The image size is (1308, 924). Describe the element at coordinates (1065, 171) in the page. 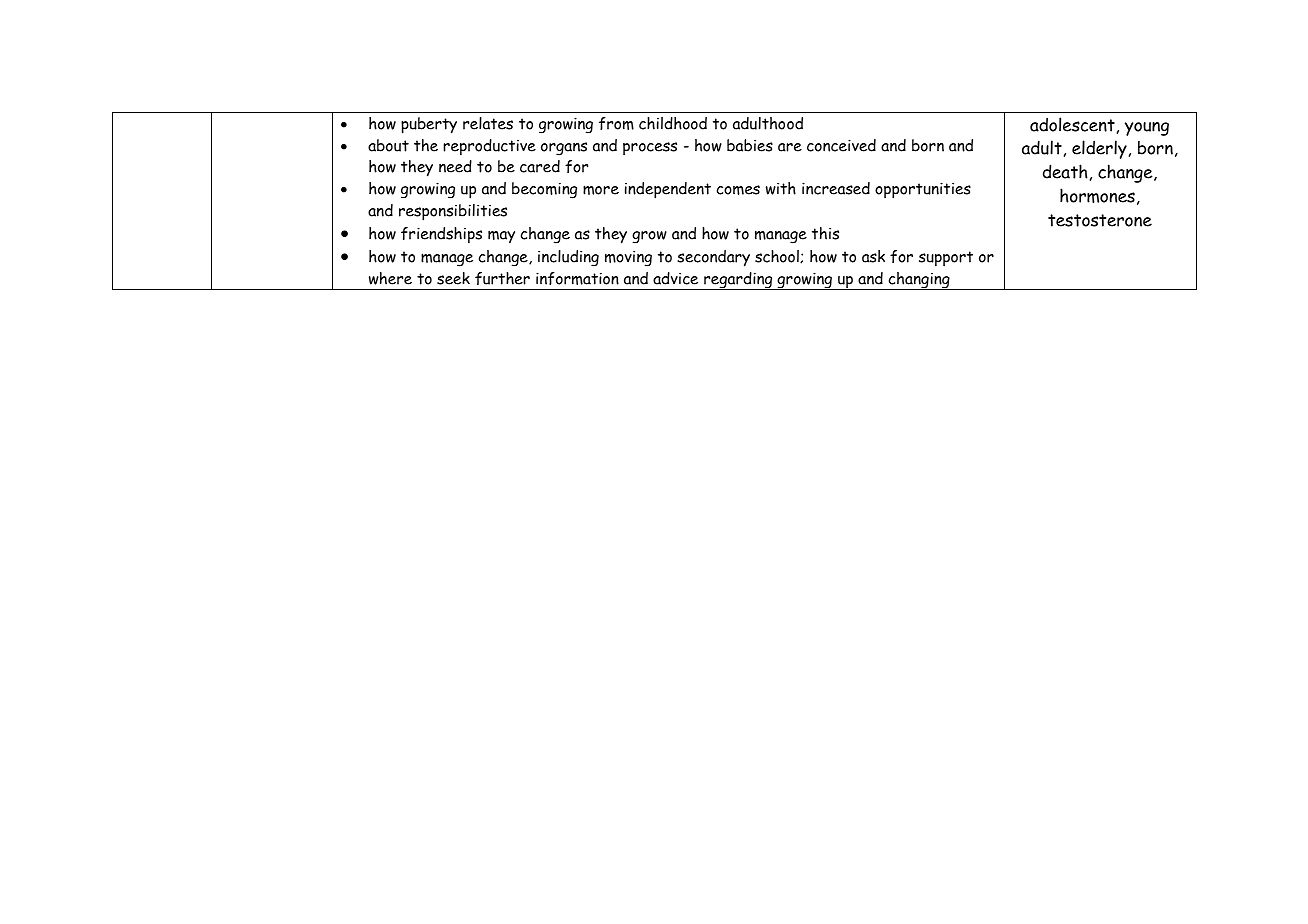

I see `death` at that location.
